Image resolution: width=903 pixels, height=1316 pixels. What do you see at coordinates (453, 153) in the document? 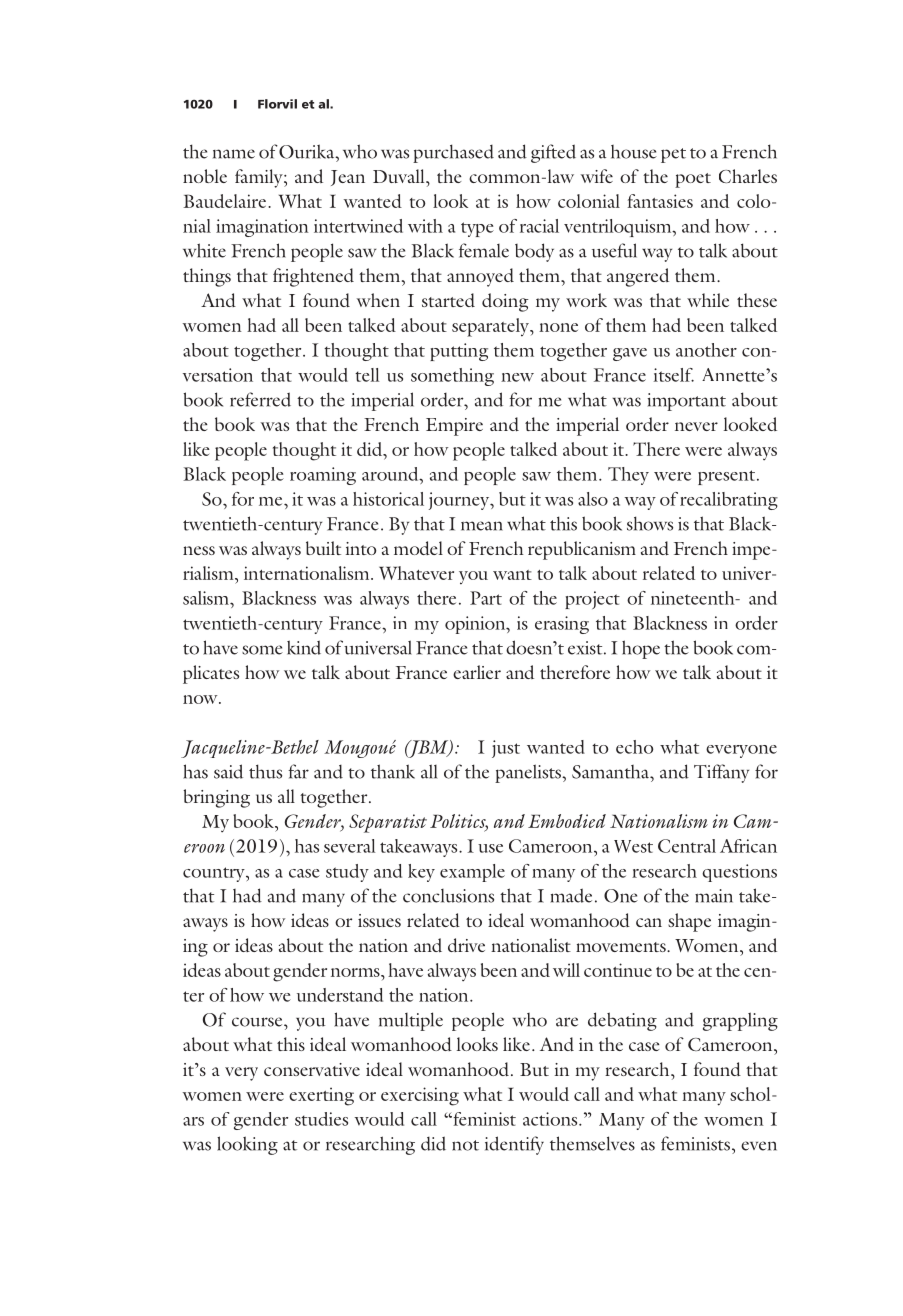
I see `purchased` at bounding box center [453, 153].
